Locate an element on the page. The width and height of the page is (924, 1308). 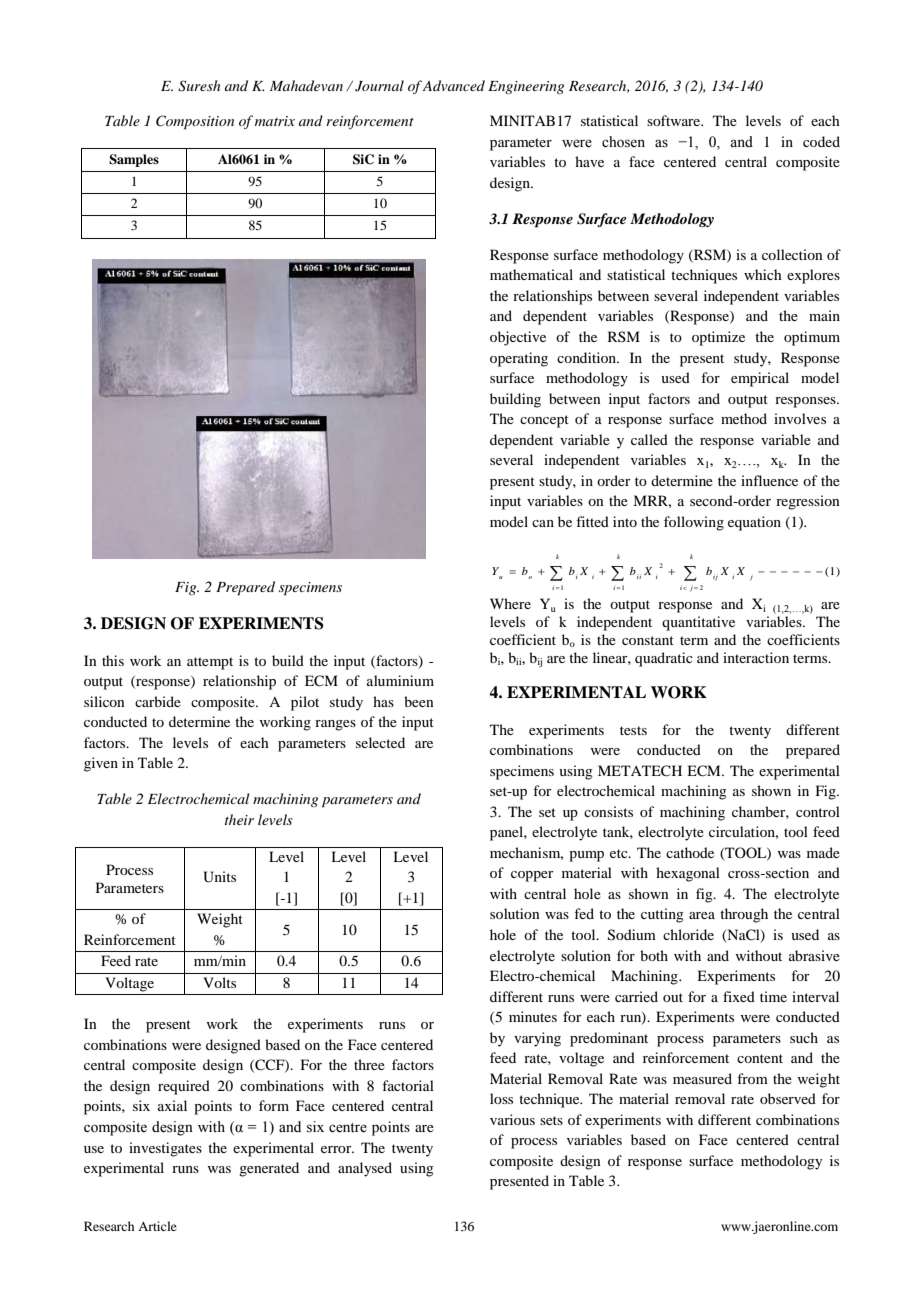
influence is located at coordinates (769, 480).
